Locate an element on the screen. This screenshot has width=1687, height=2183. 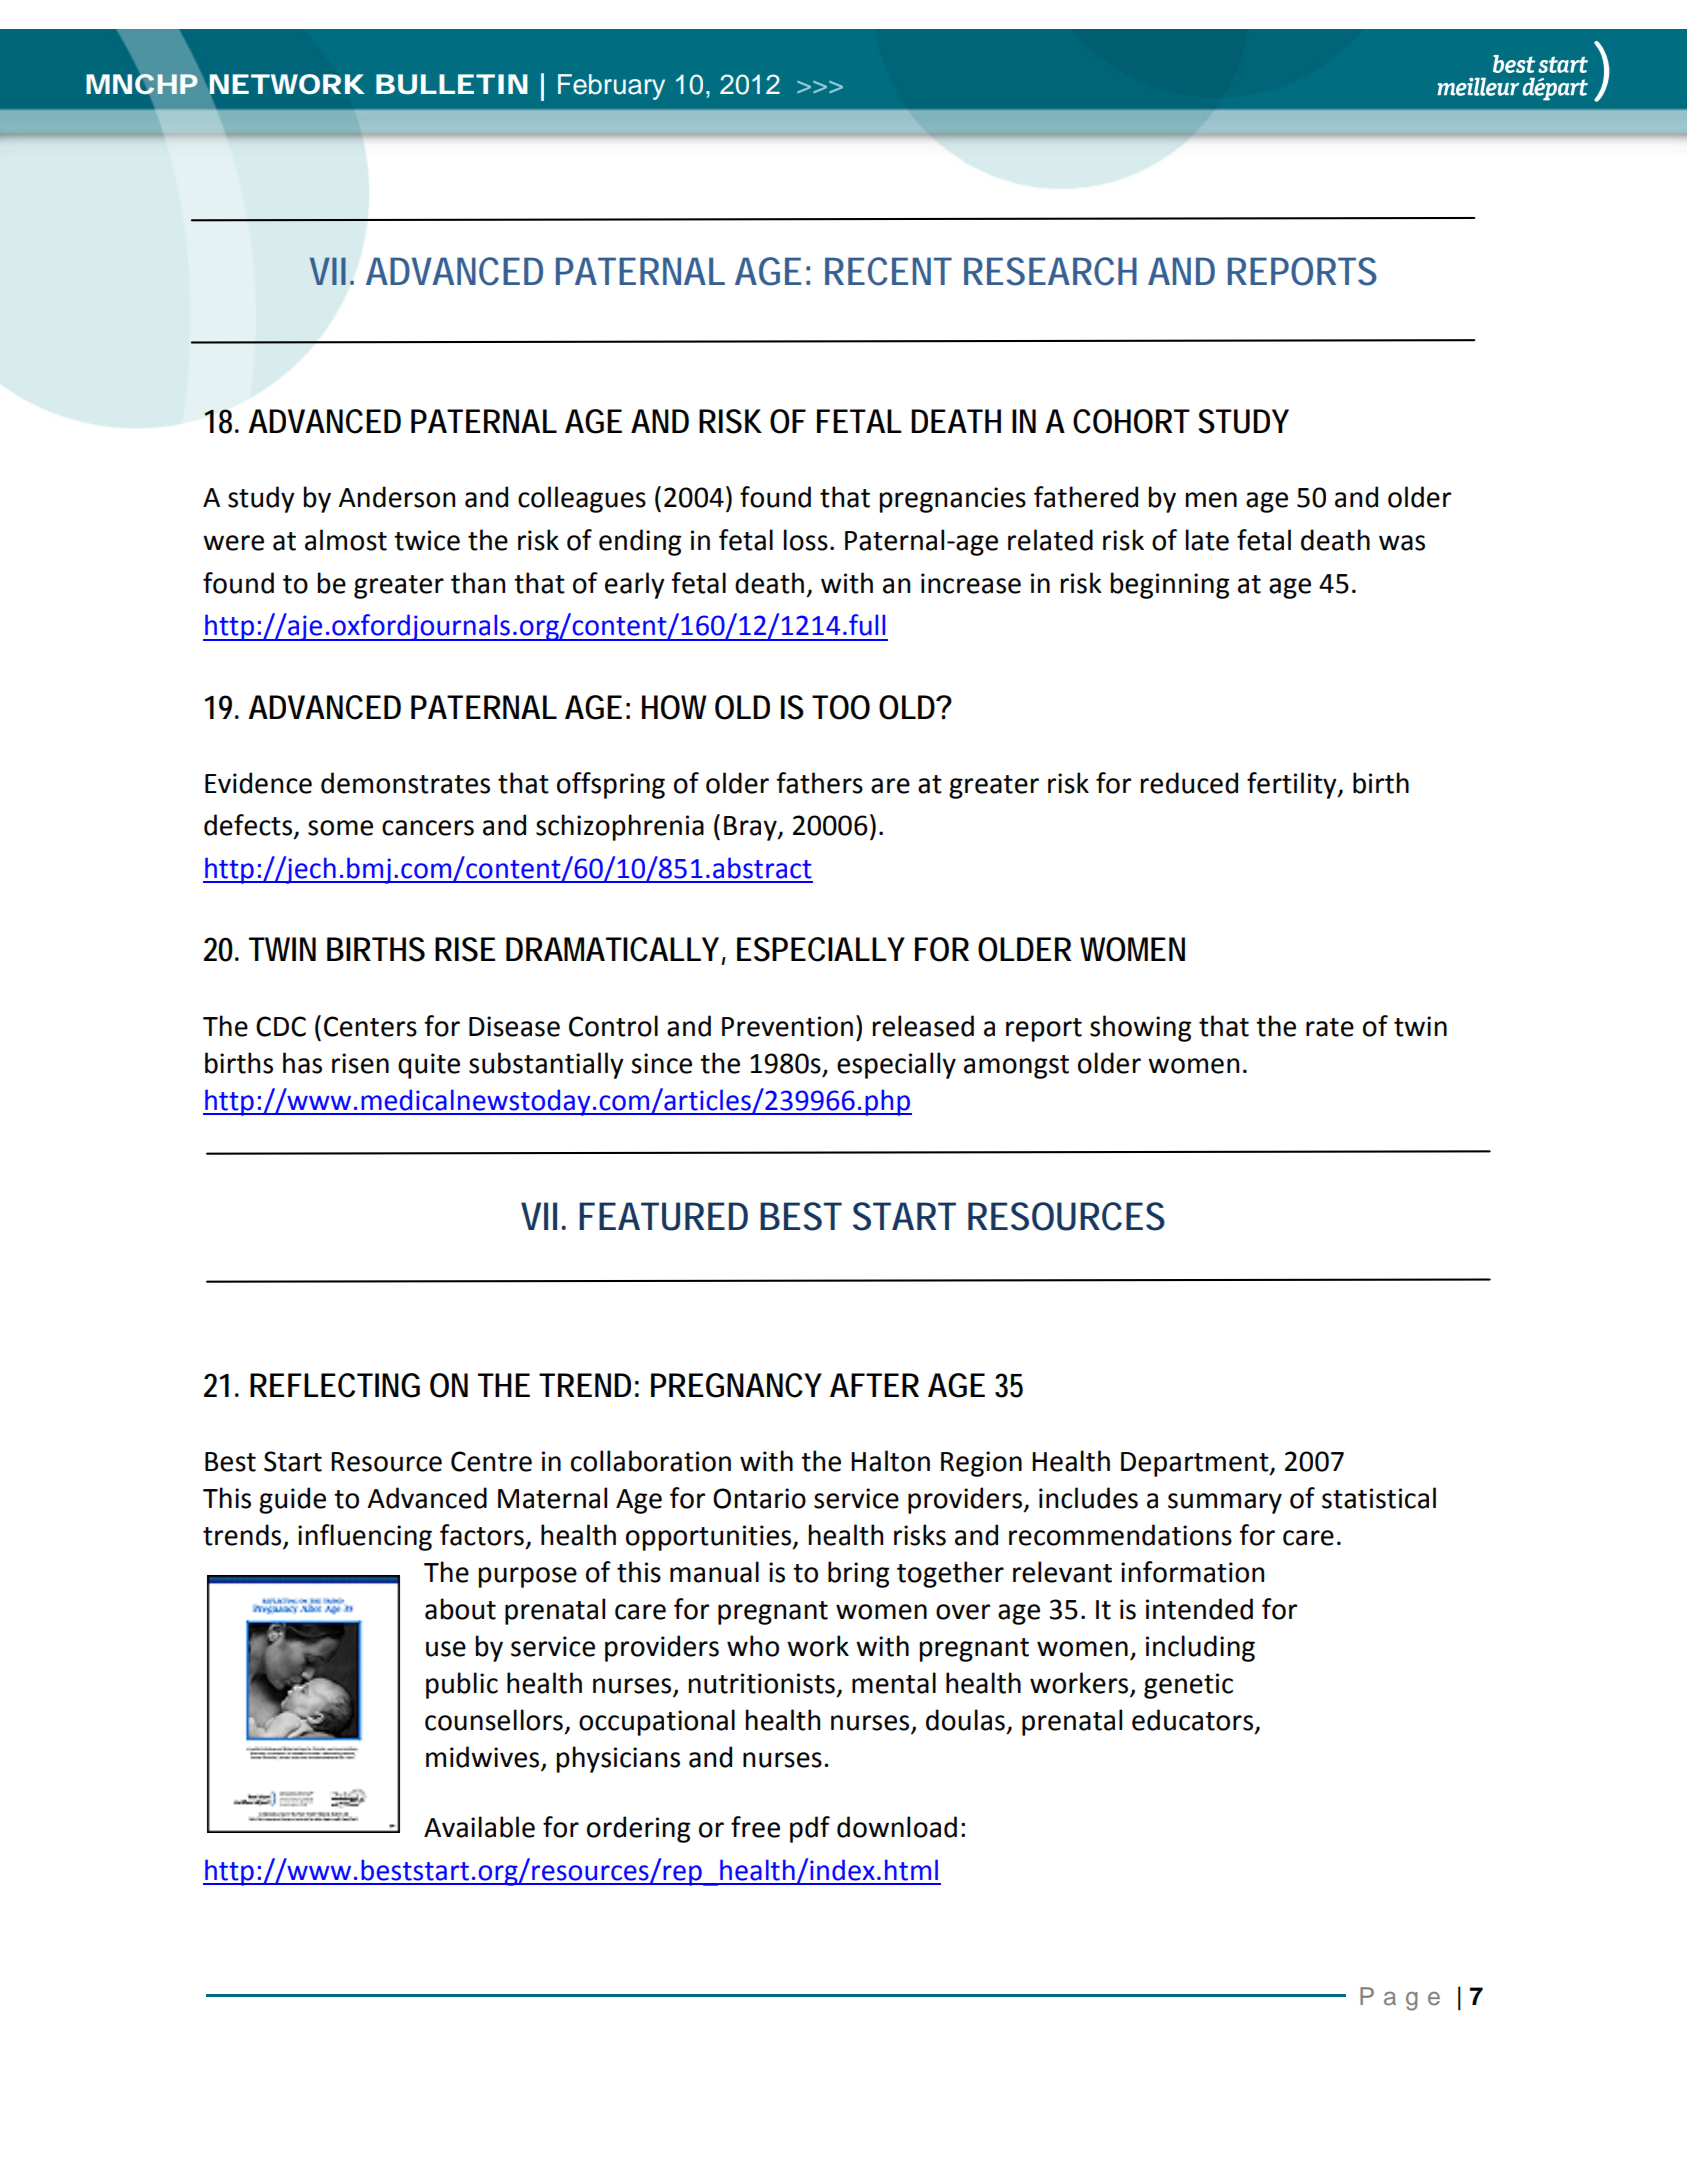
fertility is located at coordinates (1293, 785).
